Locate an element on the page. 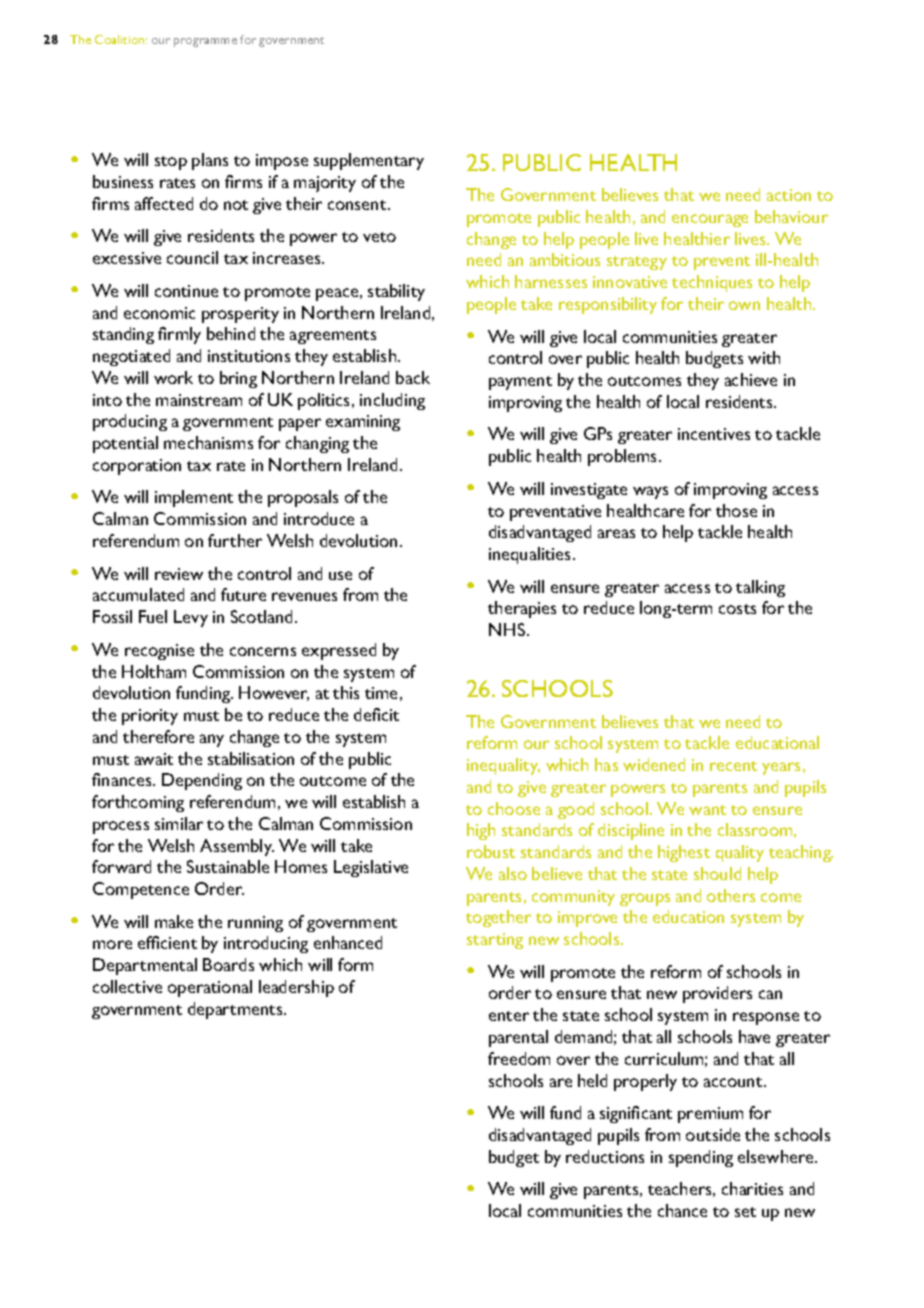  supplementary is located at coordinates (369, 161).
